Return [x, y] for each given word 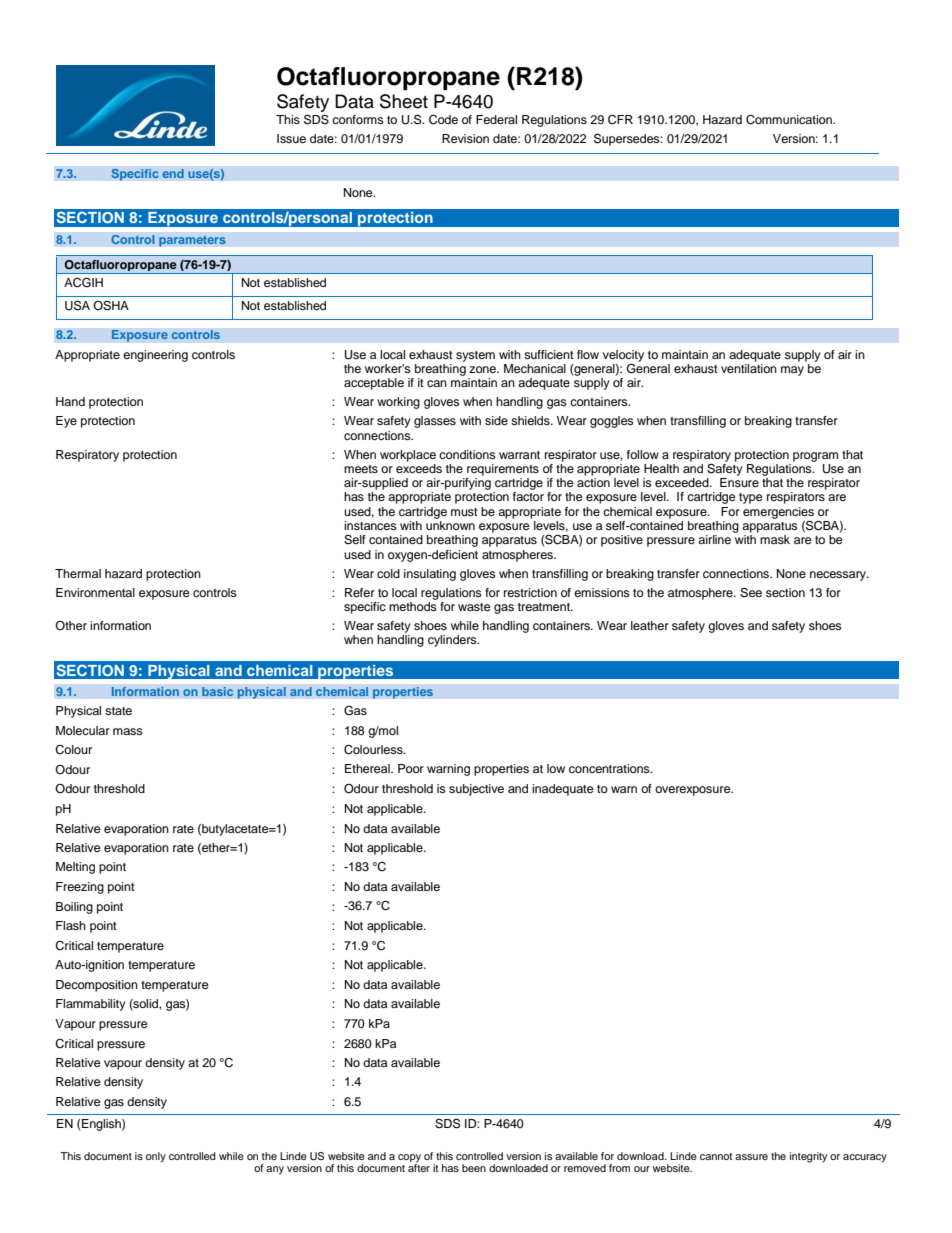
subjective [476, 790]
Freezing [80, 888]
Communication [790, 120]
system [475, 356]
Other [71, 625]
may [792, 371]
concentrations [610, 768]
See [751, 593]
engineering [155, 356]
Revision [465, 138]
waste [474, 607]
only [156, 1157]
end [173, 174]
